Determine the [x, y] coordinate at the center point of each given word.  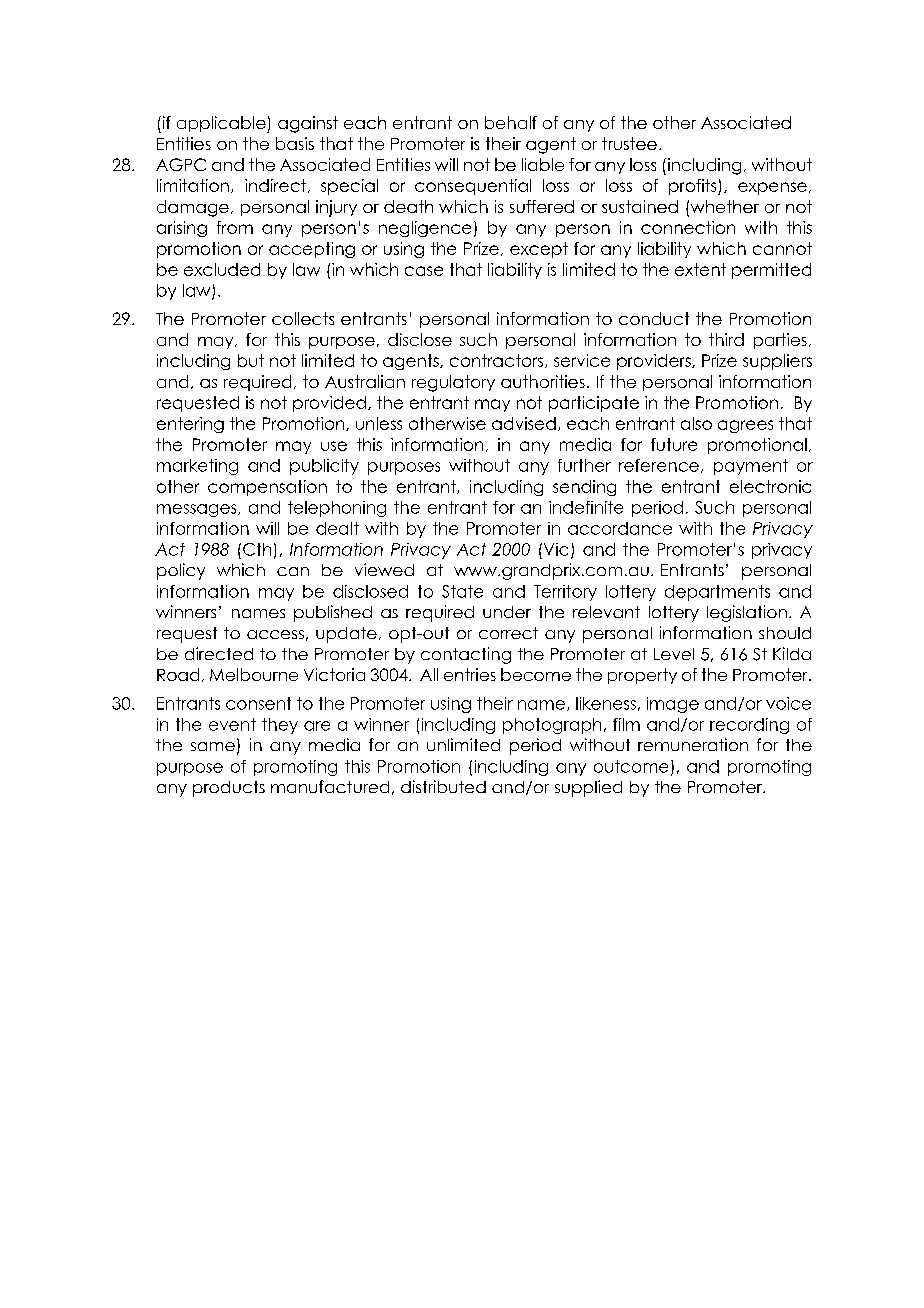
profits [694, 187]
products [229, 789]
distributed [443, 786]
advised [524, 423]
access [275, 634]
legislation [747, 613]
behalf [511, 122]
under [507, 612]
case [424, 271]
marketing [197, 467]
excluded [222, 269]
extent [700, 269]
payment [751, 467]
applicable [222, 124]
